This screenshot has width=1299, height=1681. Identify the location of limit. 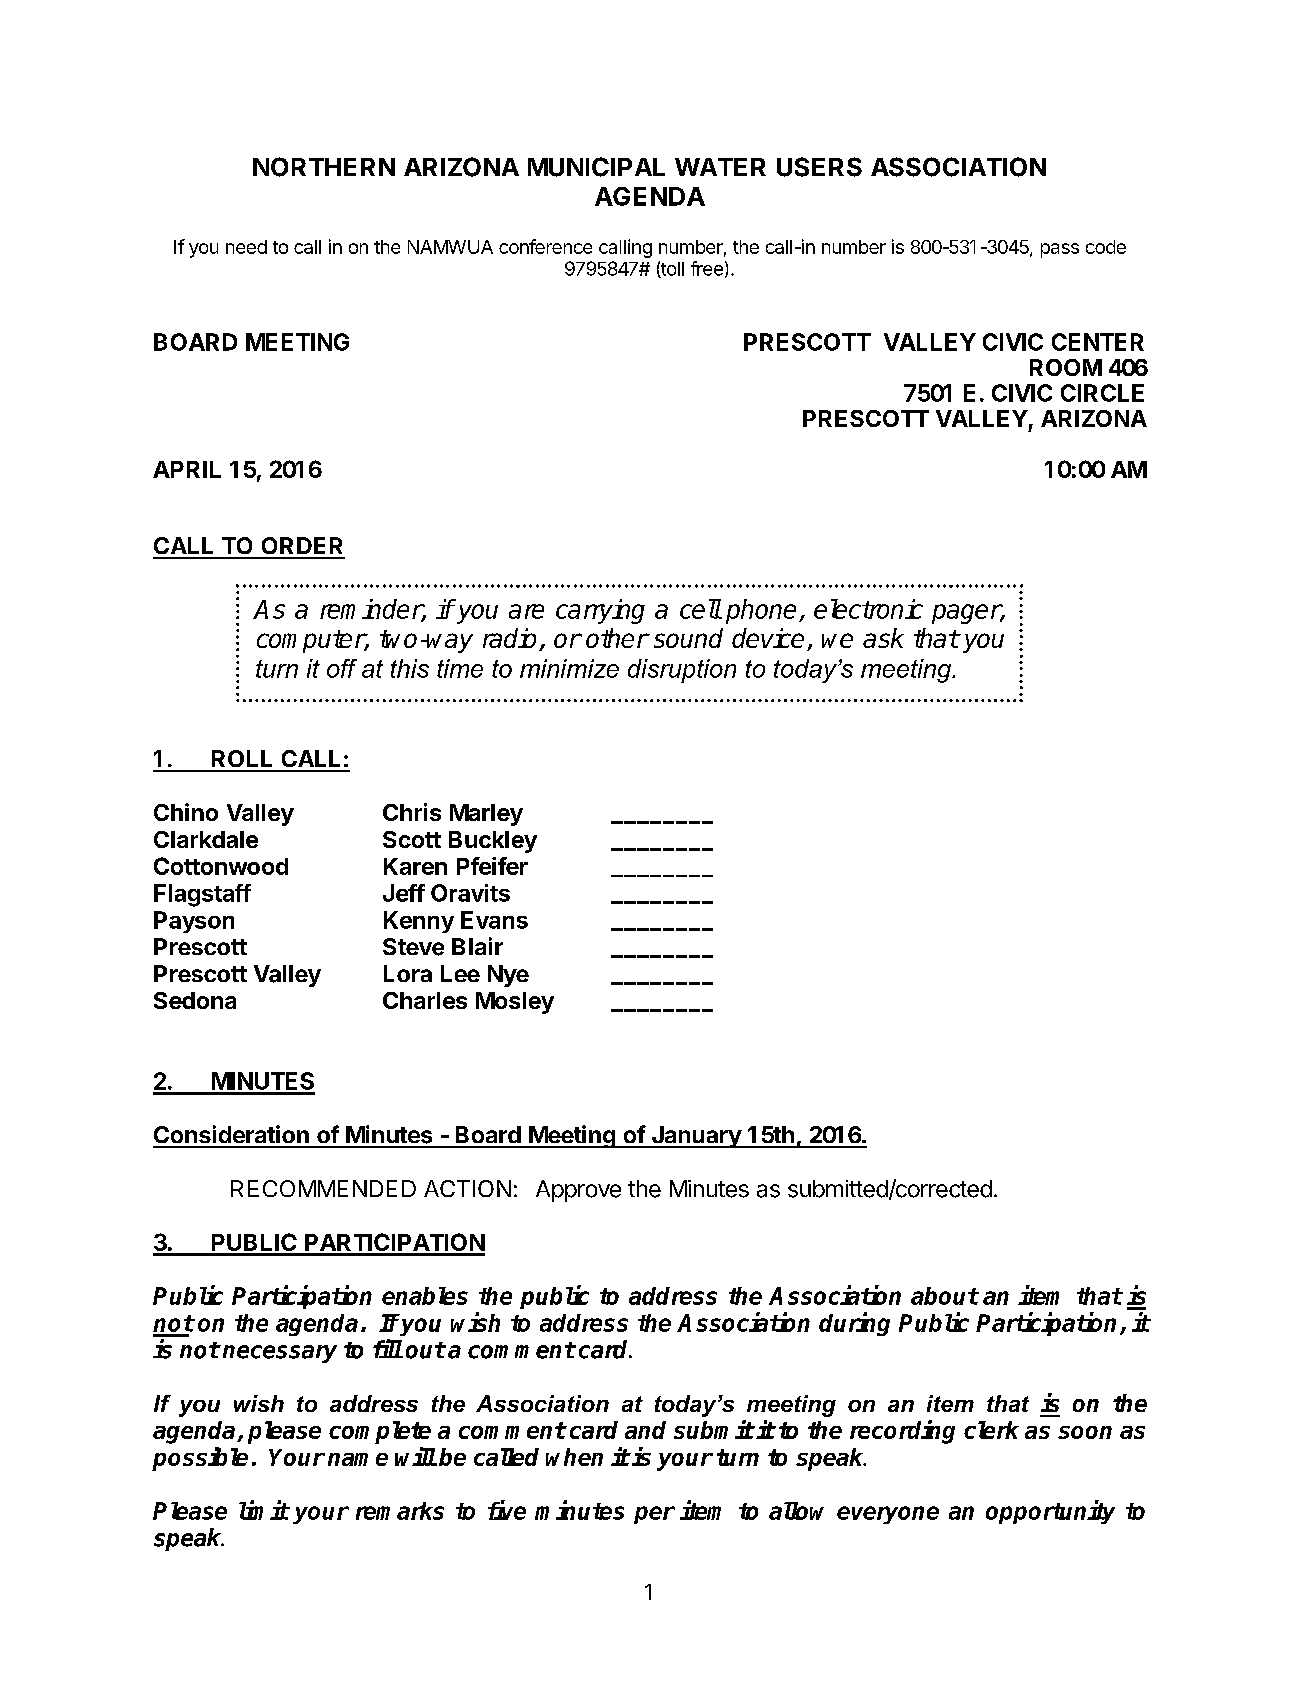
(264, 1510).
